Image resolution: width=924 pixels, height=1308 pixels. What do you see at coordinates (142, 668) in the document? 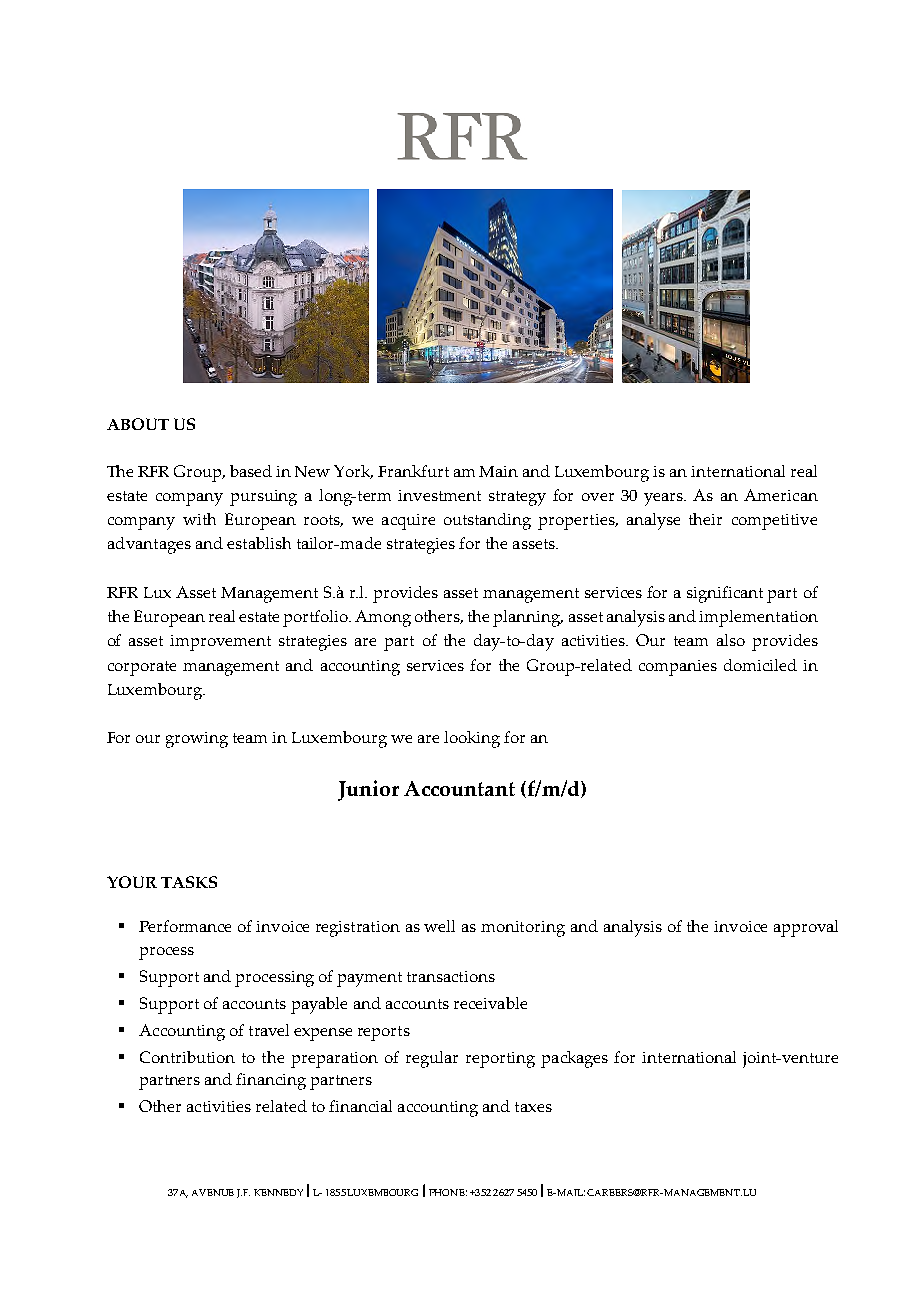
I see `corporate` at bounding box center [142, 668].
